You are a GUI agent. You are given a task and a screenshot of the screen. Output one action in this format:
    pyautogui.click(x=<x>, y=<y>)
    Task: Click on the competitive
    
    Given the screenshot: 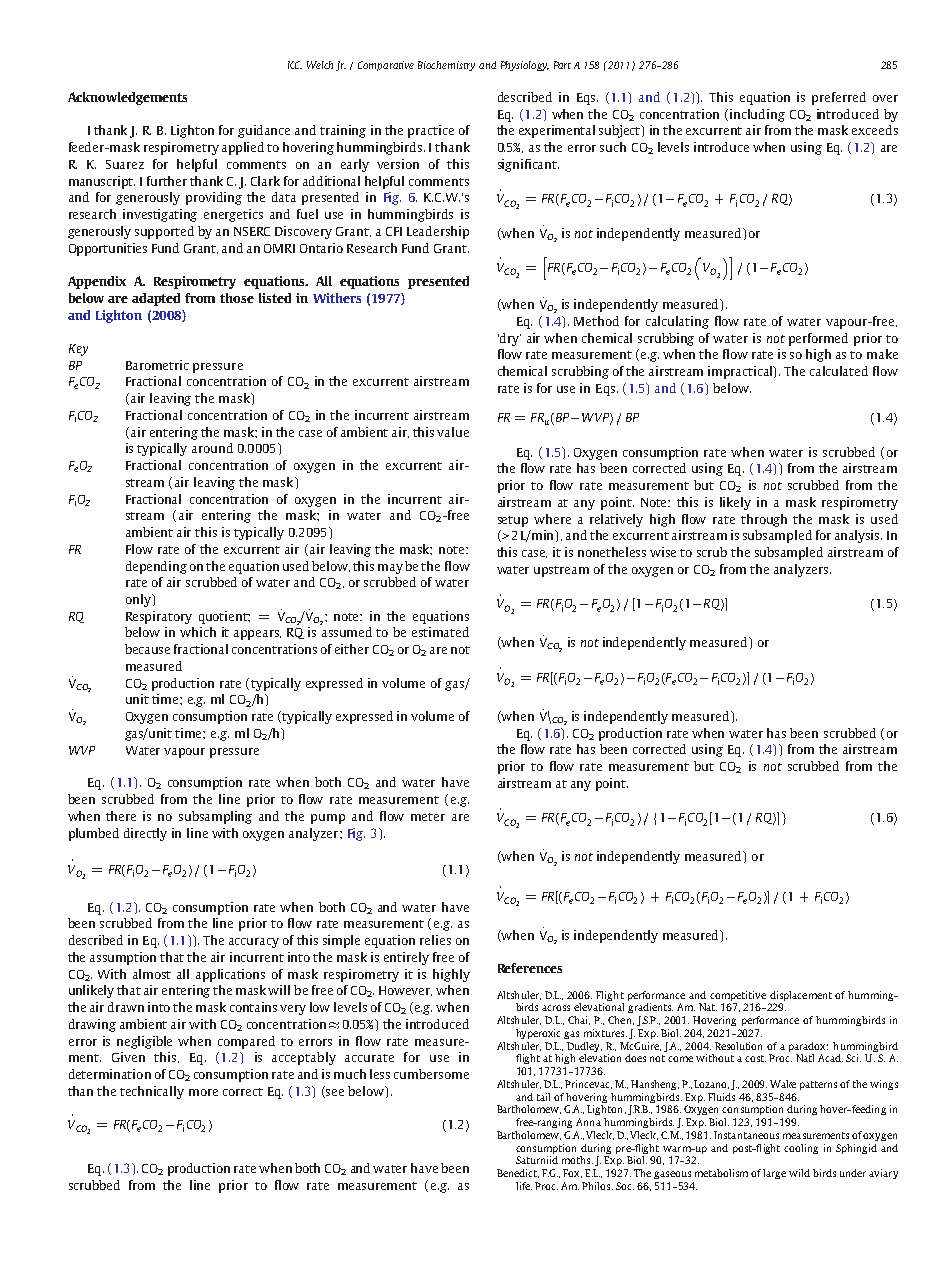 What is the action you would take?
    pyautogui.click(x=738, y=996)
